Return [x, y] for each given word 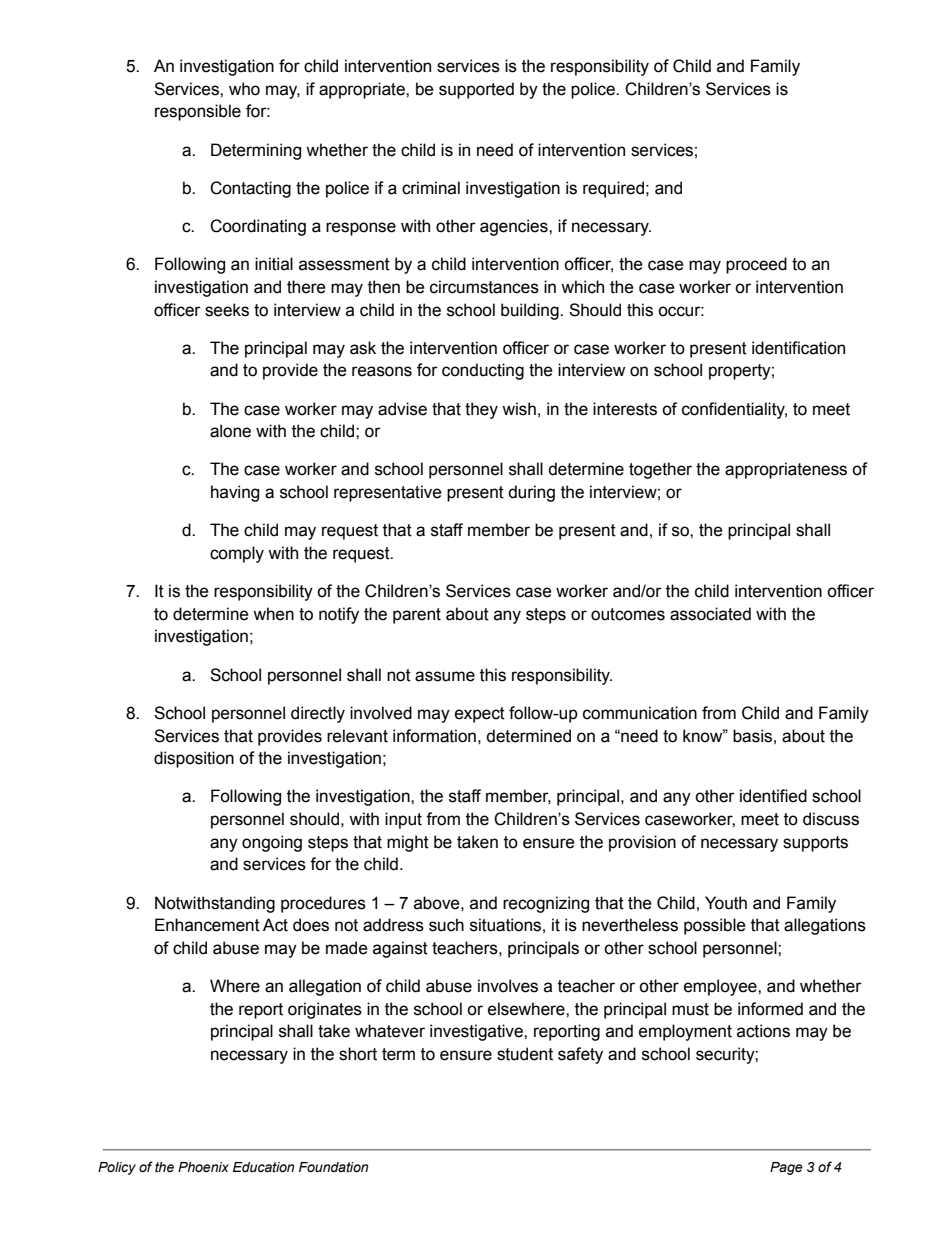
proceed [756, 265]
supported [476, 90]
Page [786, 1168]
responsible [198, 112]
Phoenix [203, 1167]
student [525, 1054]
